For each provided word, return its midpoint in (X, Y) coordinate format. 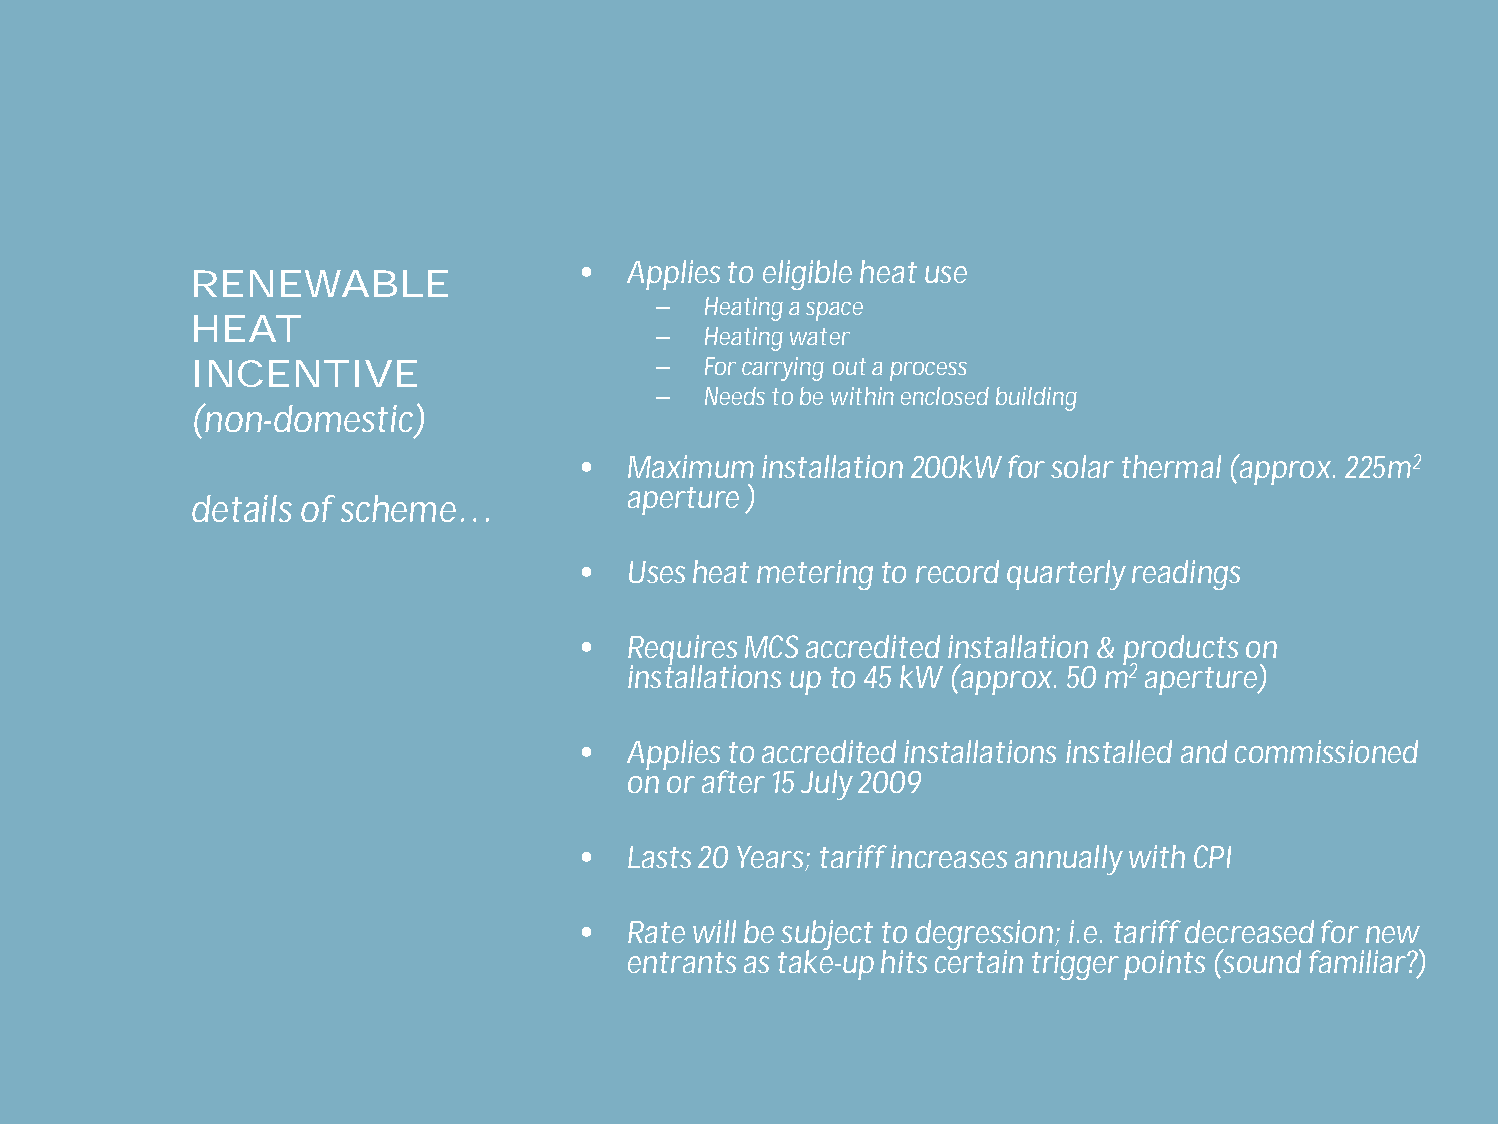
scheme (398, 508)
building (1036, 399)
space (834, 311)
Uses (657, 572)
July (827, 785)
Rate (656, 932)
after (733, 781)
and (1204, 751)
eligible (807, 275)
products (1180, 651)
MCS (771, 646)
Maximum (691, 466)
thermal (1171, 466)
